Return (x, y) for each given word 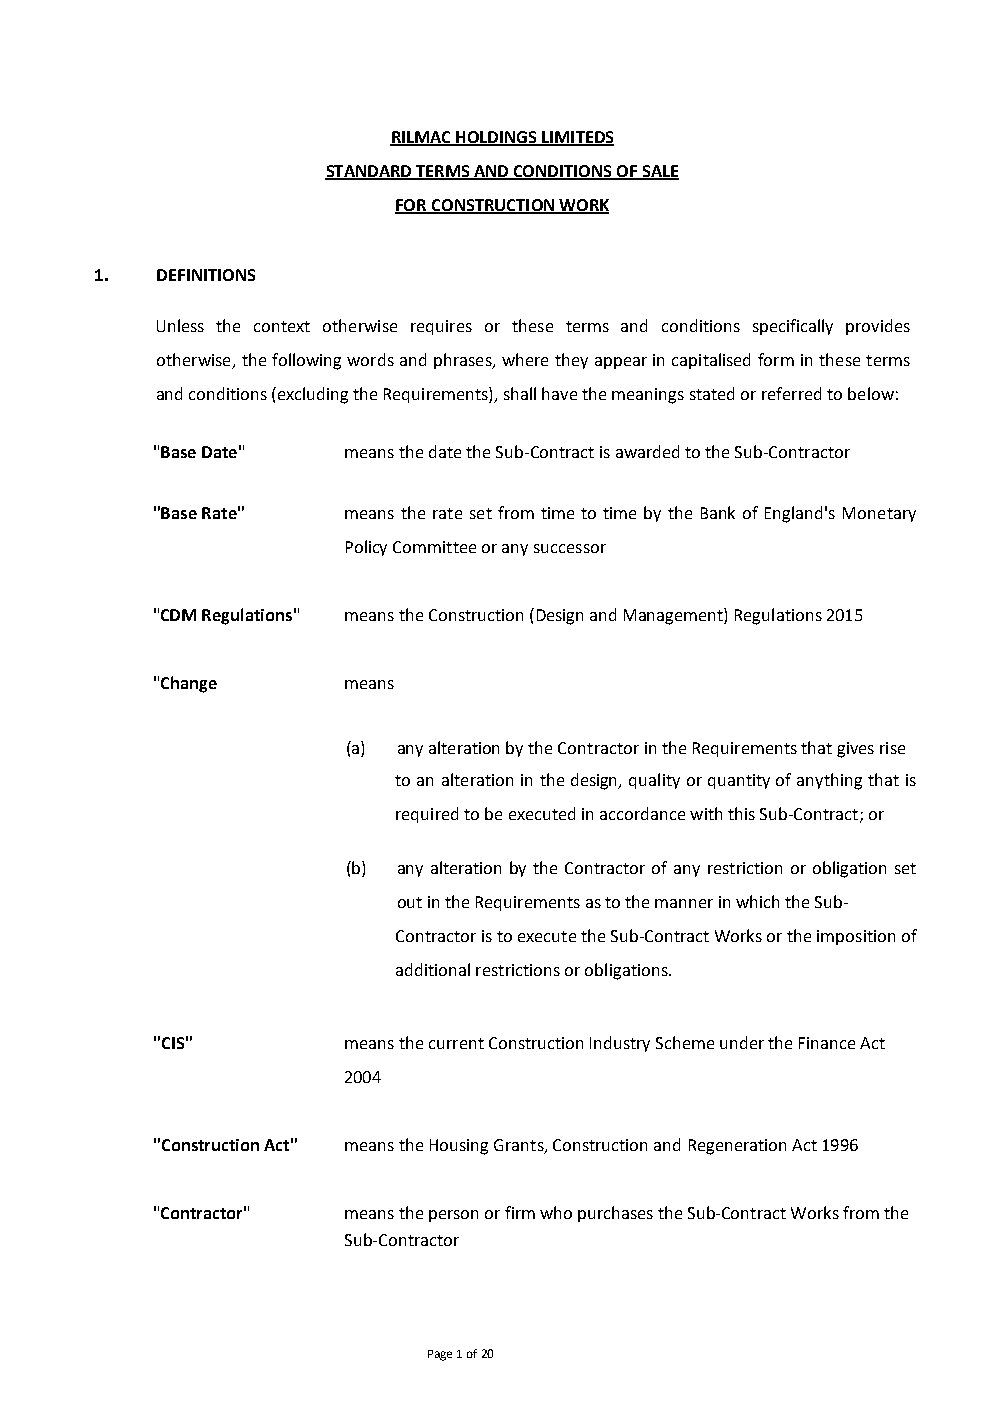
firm (520, 1212)
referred (791, 393)
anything (829, 781)
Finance (827, 1043)
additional (433, 969)
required (427, 815)
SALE (659, 172)
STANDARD (369, 172)
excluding (313, 395)
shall (520, 393)
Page (440, 1355)
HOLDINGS (497, 138)
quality (654, 781)
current (456, 1043)
